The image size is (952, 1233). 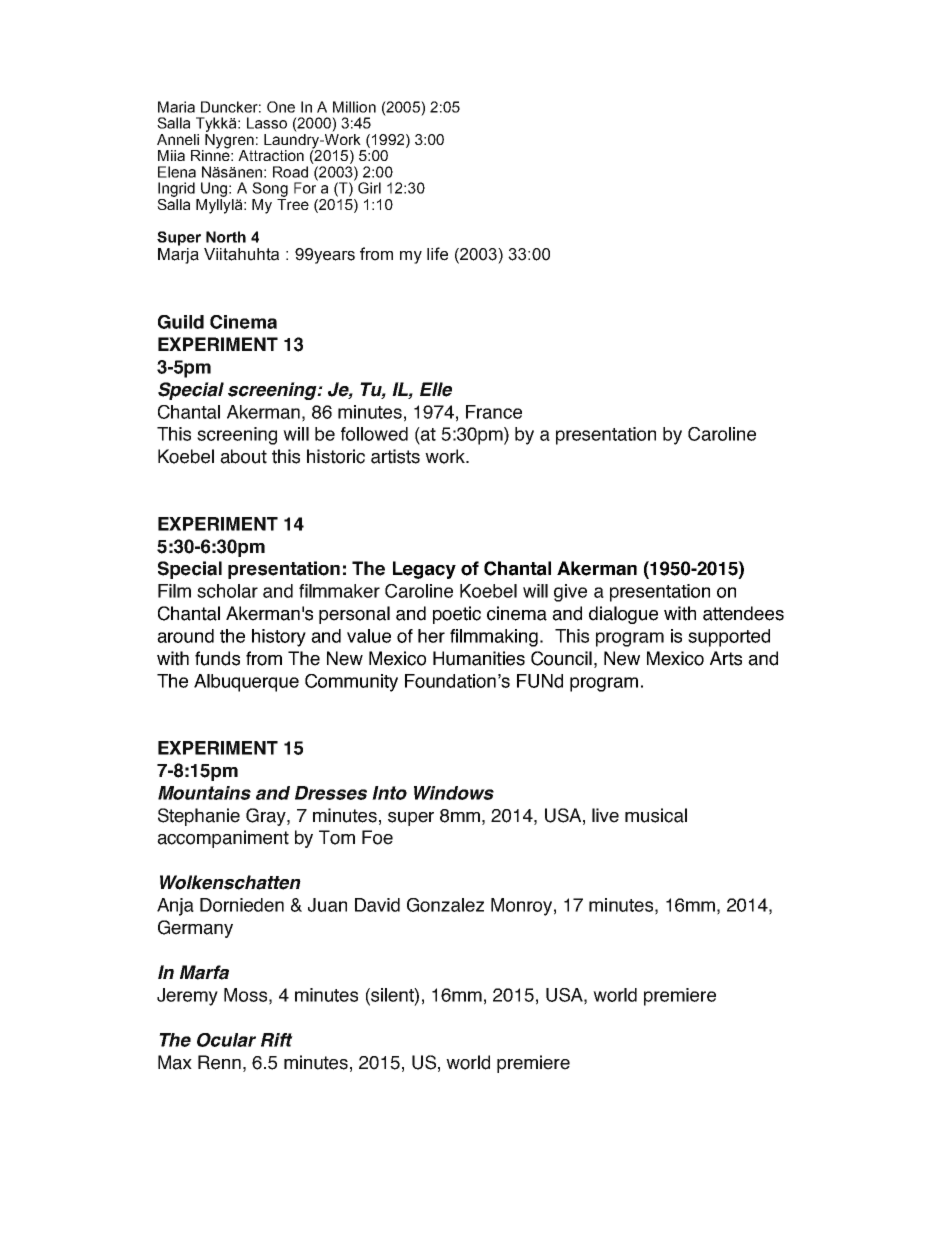 What do you see at coordinates (570, 593) in the screenshot?
I see `give` at bounding box center [570, 593].
